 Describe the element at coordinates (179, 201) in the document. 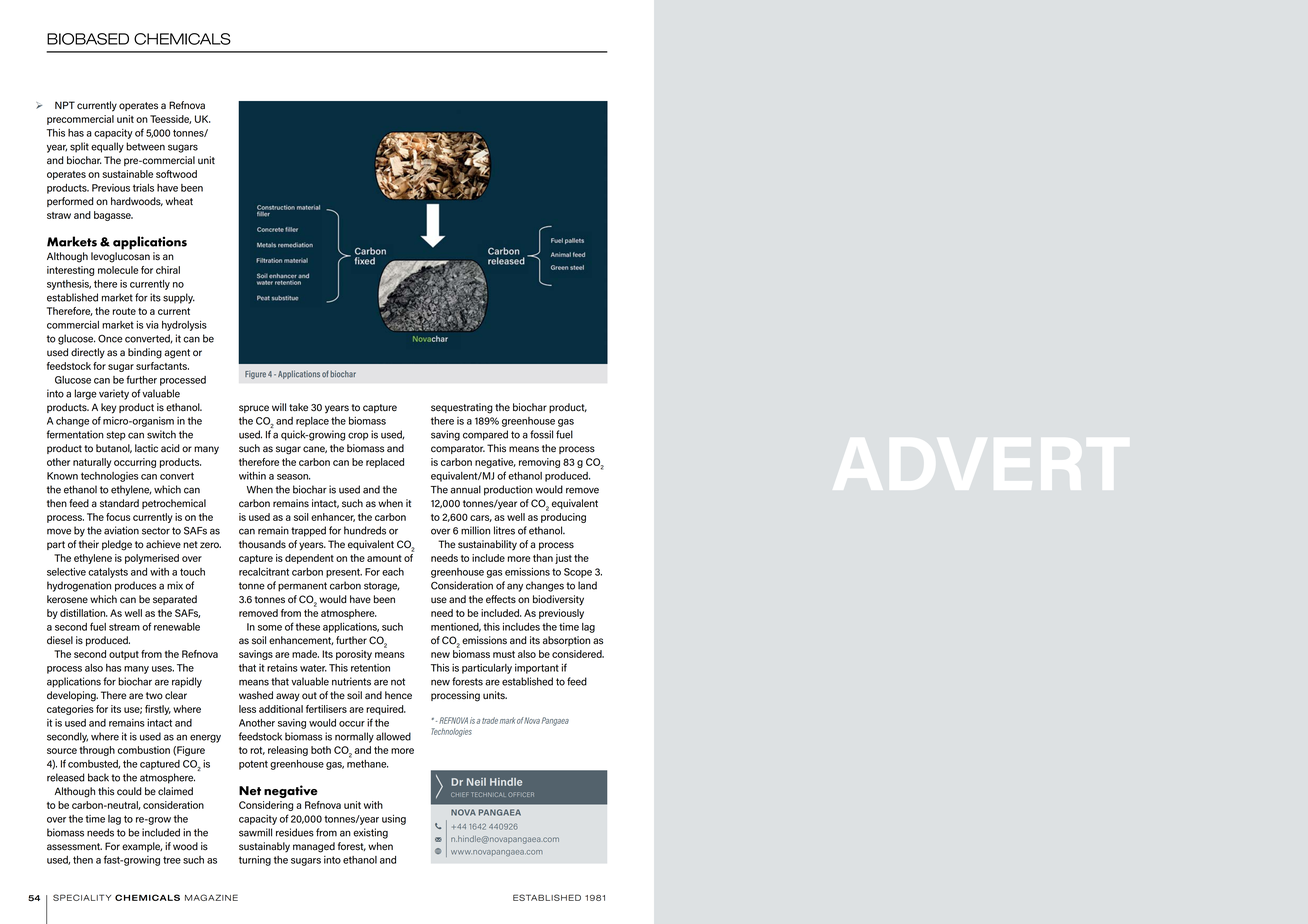

I see `wheat` at that location.
